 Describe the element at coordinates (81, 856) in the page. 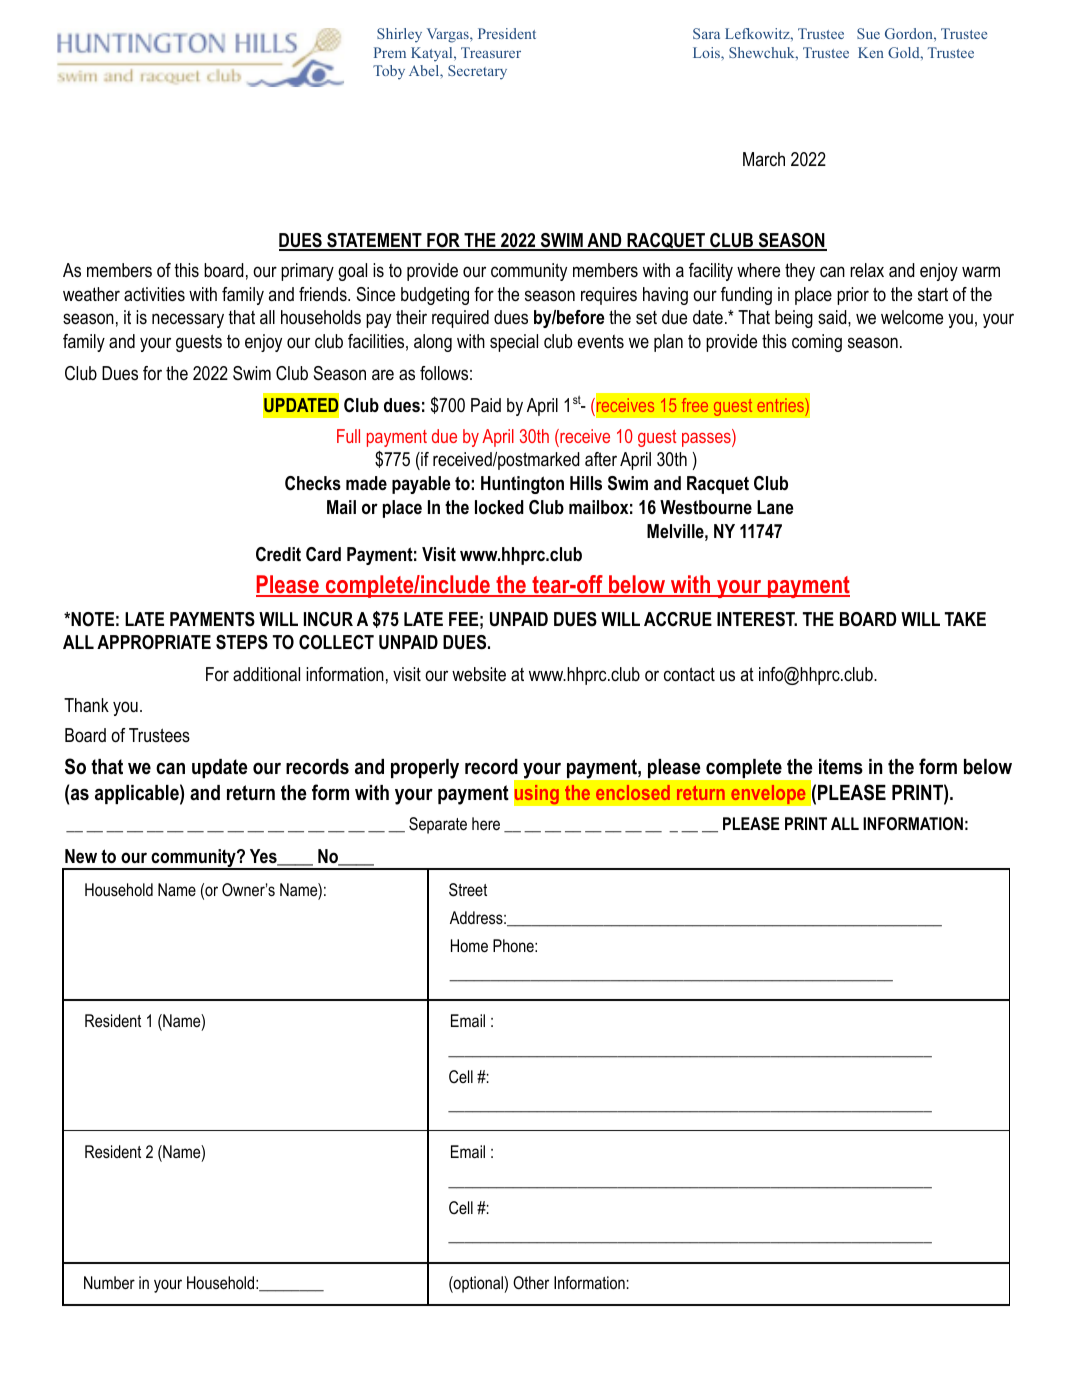

I see `New` at that location.
